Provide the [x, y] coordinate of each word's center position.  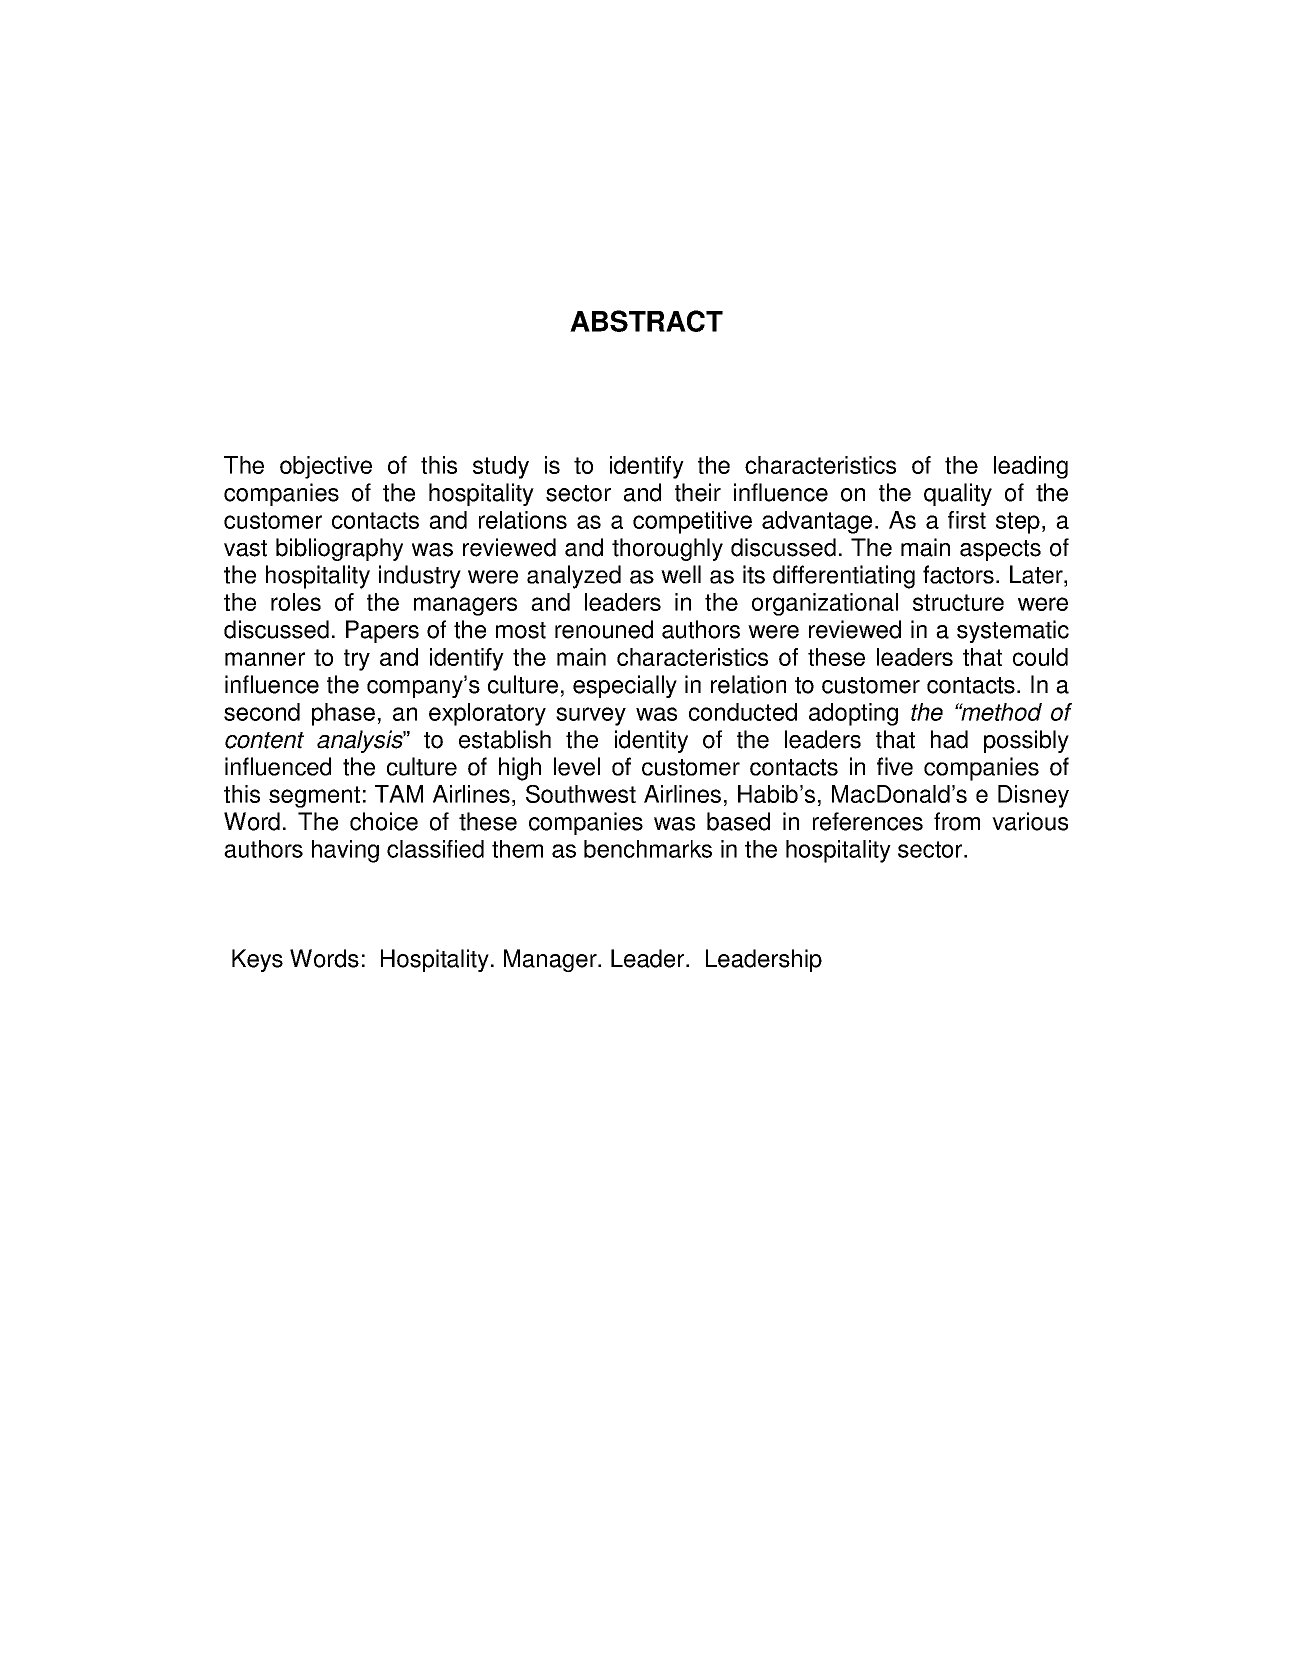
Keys [257, 960]
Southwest [581, 794]
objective [326, 467]
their [698, 492]
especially [625, 686]
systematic [1013, 631]
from [957, 821]
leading [1031, 467]
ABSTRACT [646, 321]
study [501, 467]
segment [314, 797]
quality [958, 494]
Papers [382, 631]
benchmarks [648, 849]
